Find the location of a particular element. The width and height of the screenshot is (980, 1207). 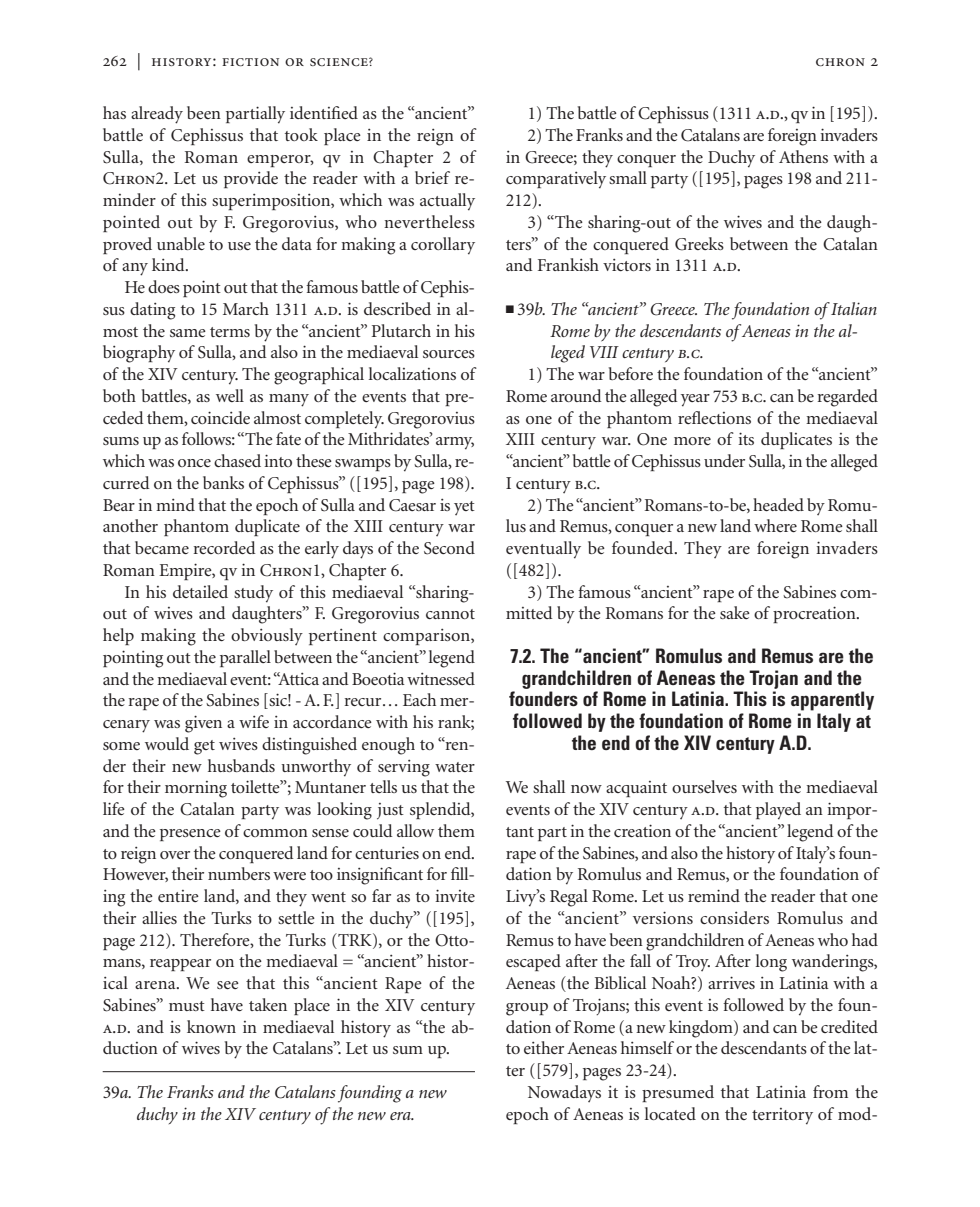

either is located at coordinates (544, 1047).
